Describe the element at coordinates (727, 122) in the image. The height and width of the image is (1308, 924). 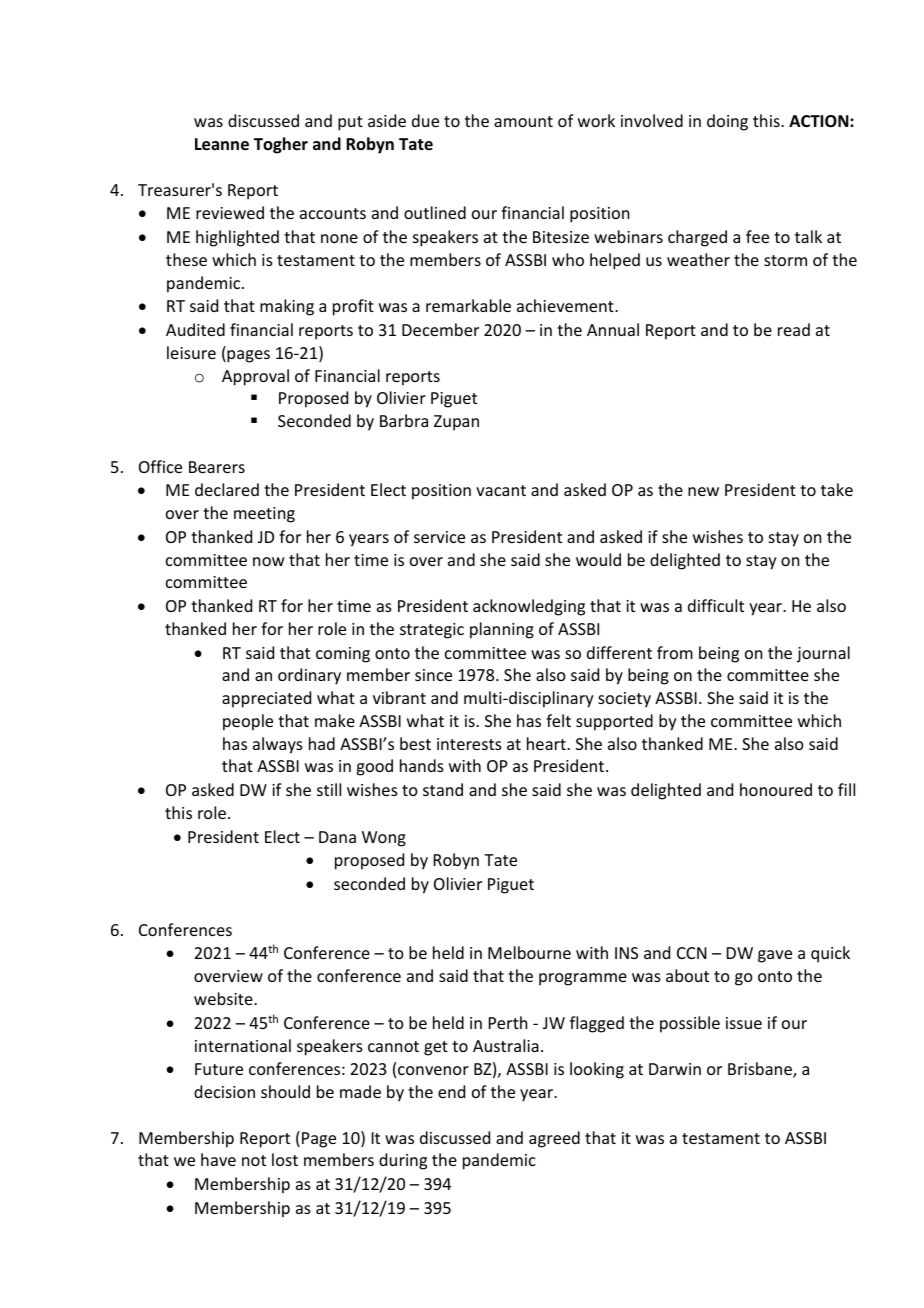
I see `doing` at that location.
